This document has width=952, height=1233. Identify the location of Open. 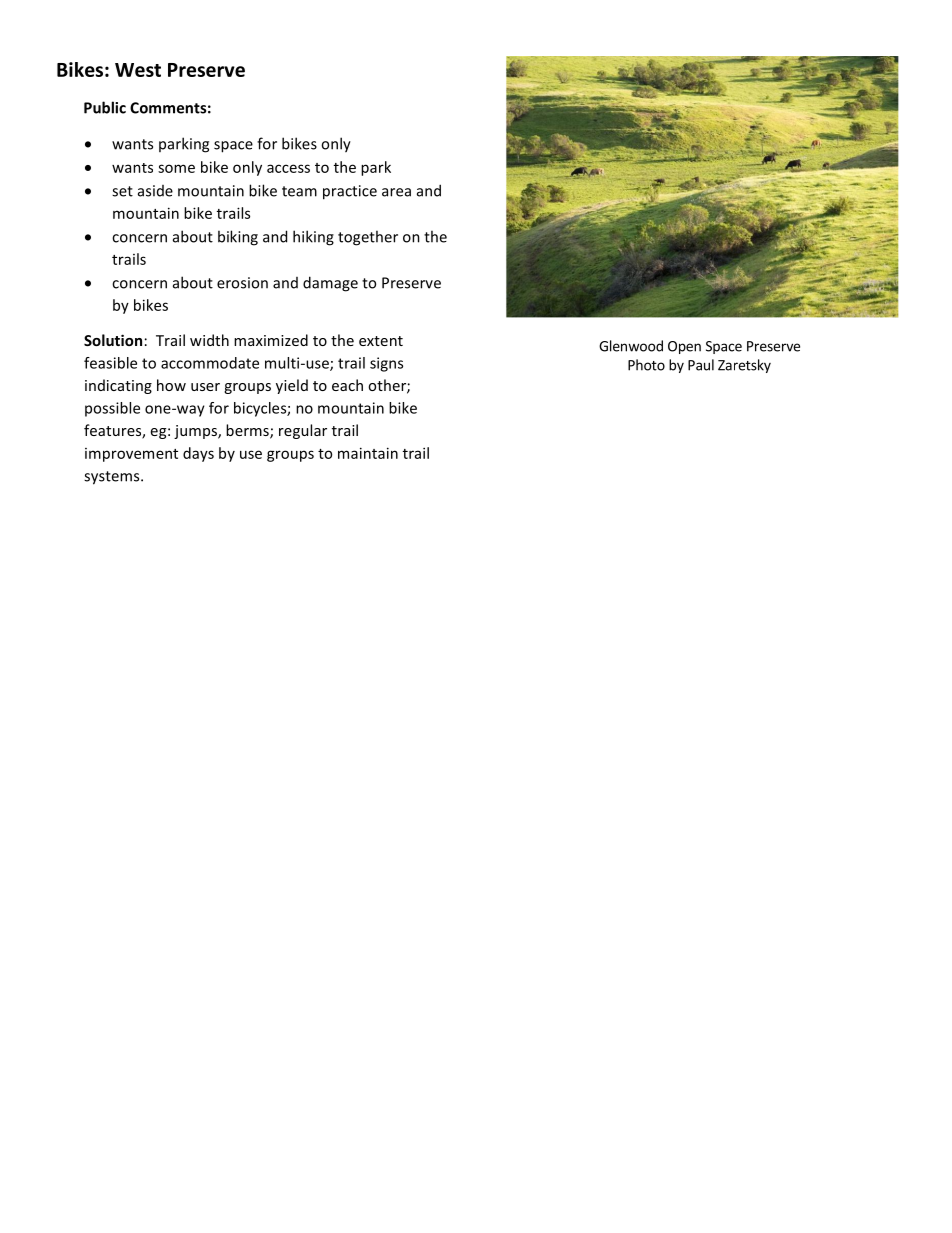
(684, 347).
